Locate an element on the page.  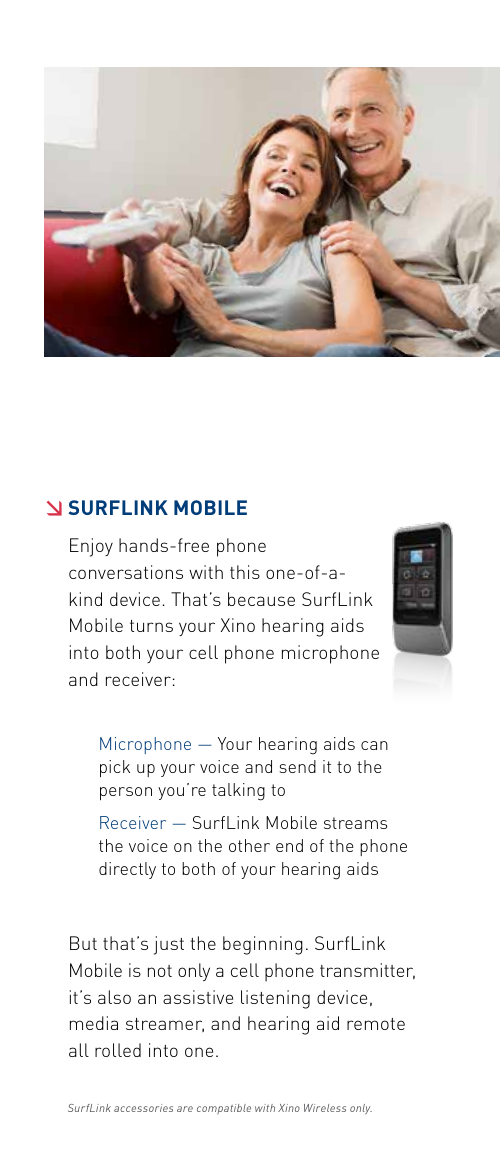
pick is located at coordinates (115, 768).
